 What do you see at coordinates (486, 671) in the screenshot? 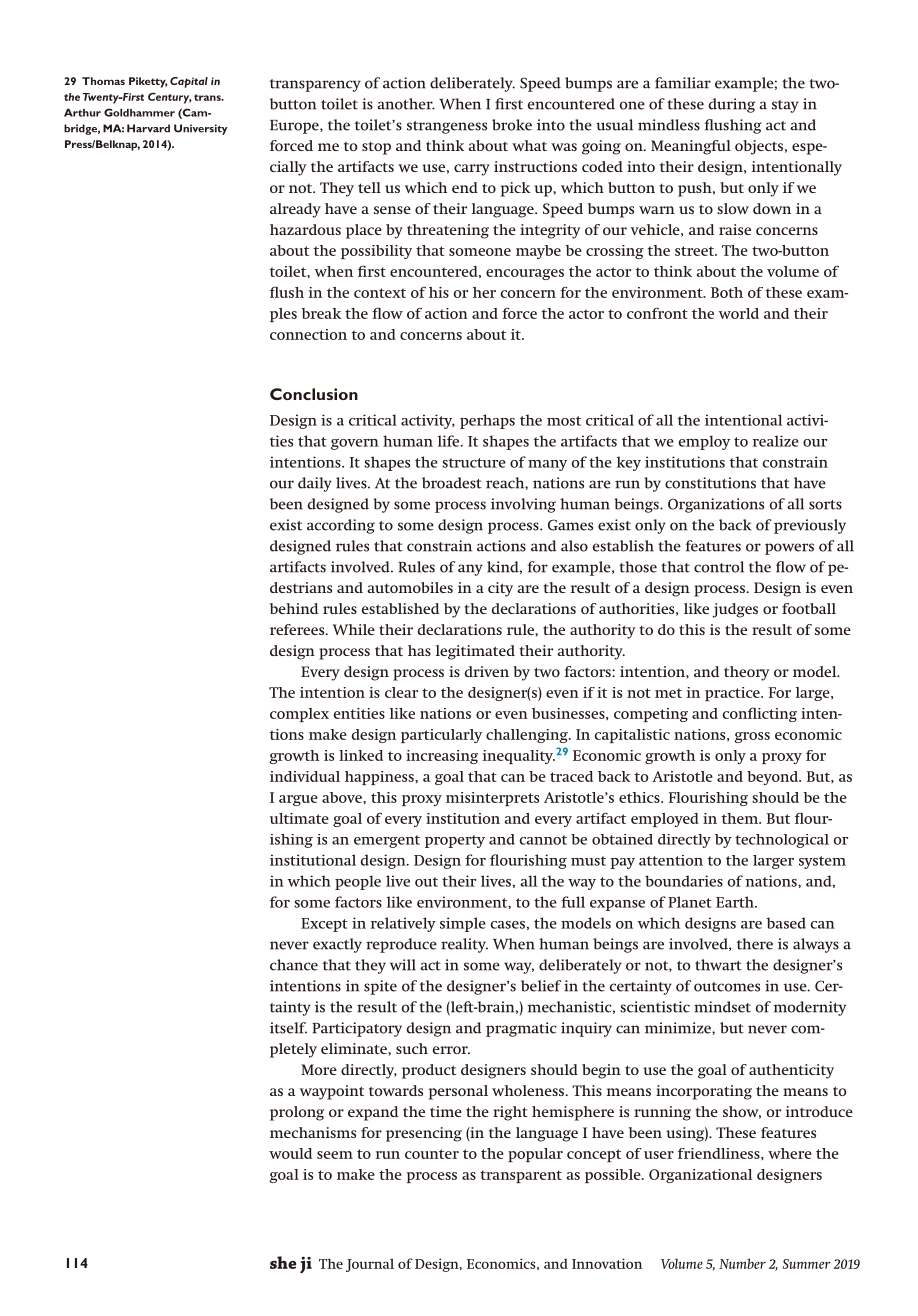
I see `driven` at bounding box center [486, 671].
